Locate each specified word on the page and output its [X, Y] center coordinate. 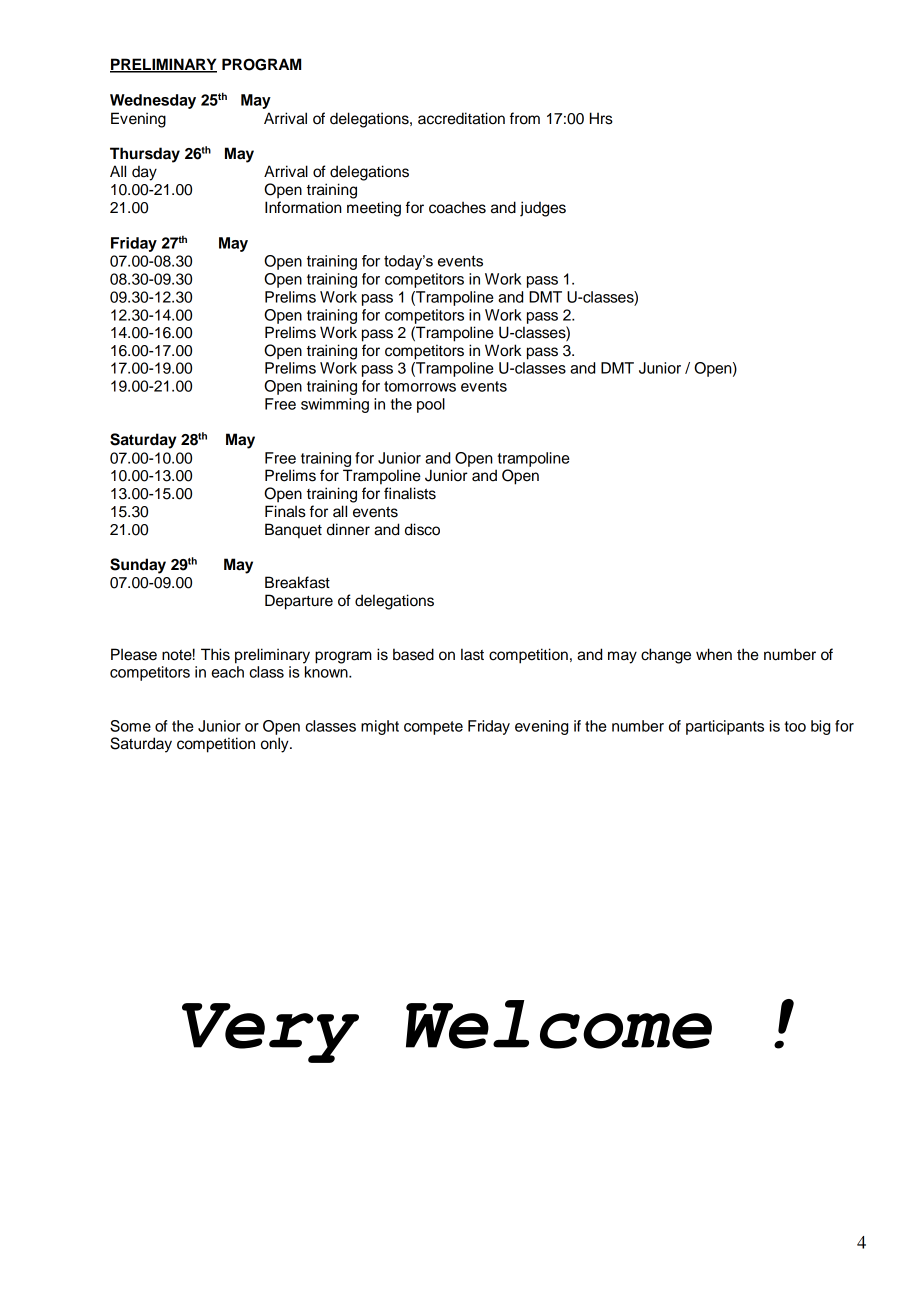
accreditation [461, 118]
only [276, 745]
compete [433, 728]
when [714, 654]
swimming [335, 405]
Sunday [138, 566]
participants [725, 727]
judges [543, 209]
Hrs [601, 118]
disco [422, 529]
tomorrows [420, 386]
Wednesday [153, 101]
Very [270, 1033]
